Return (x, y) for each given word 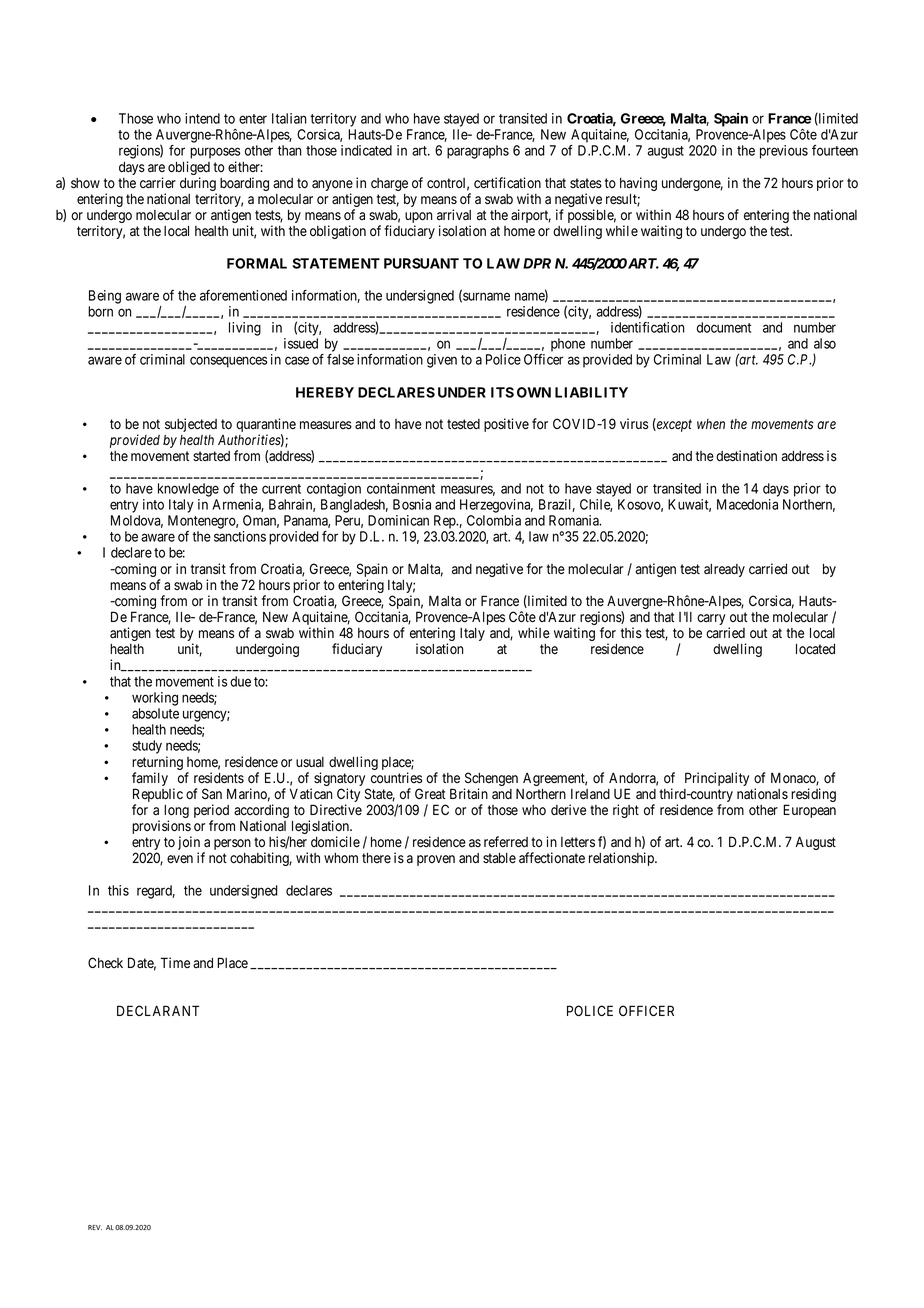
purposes (215, 153)
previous (784, 152)
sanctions (240, 536)
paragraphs (478, 152)
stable (499, 858)
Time (175, 962)
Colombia (494, 520)
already (724, 570)
